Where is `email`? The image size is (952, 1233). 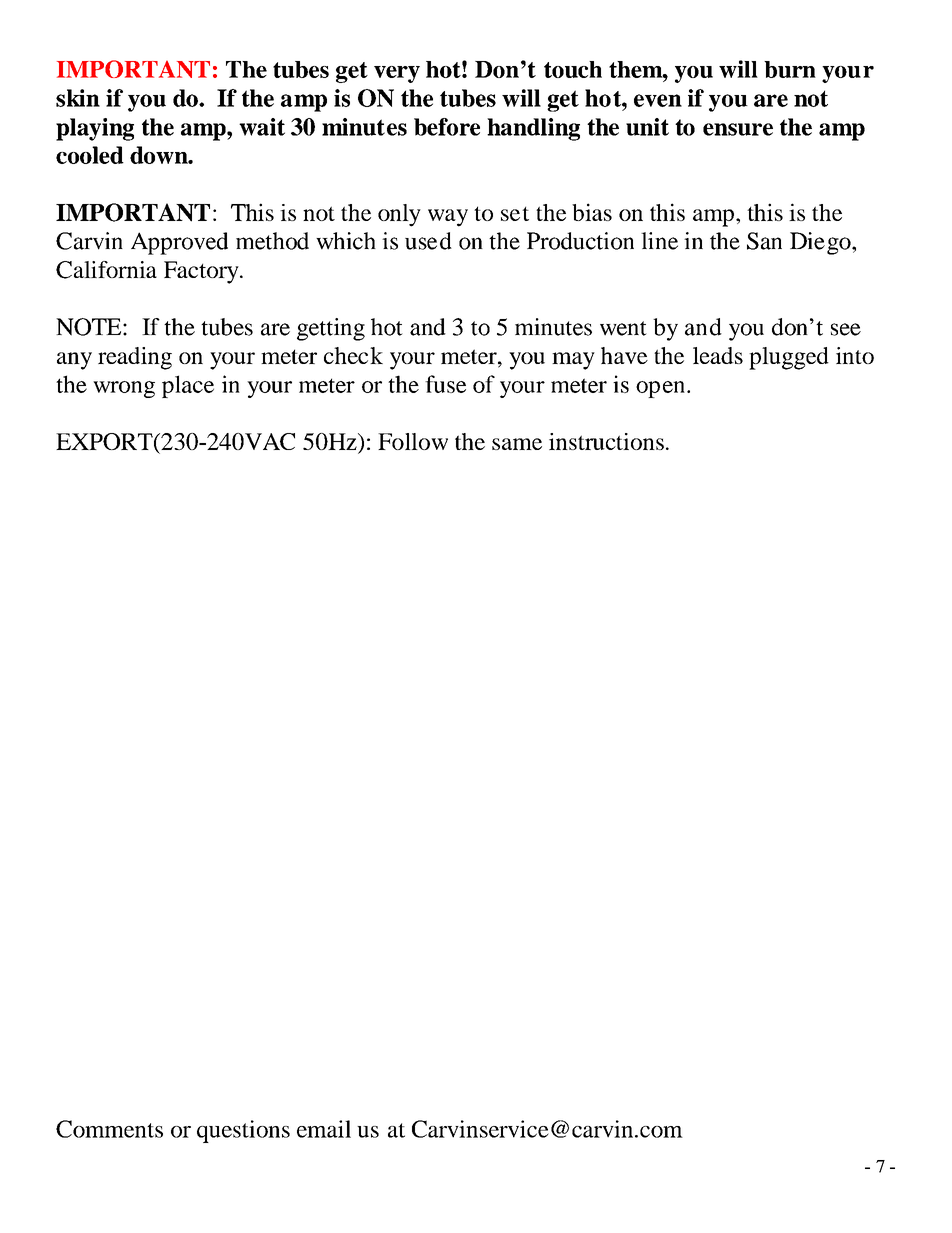 email is located at coordinates (324, 1129).
